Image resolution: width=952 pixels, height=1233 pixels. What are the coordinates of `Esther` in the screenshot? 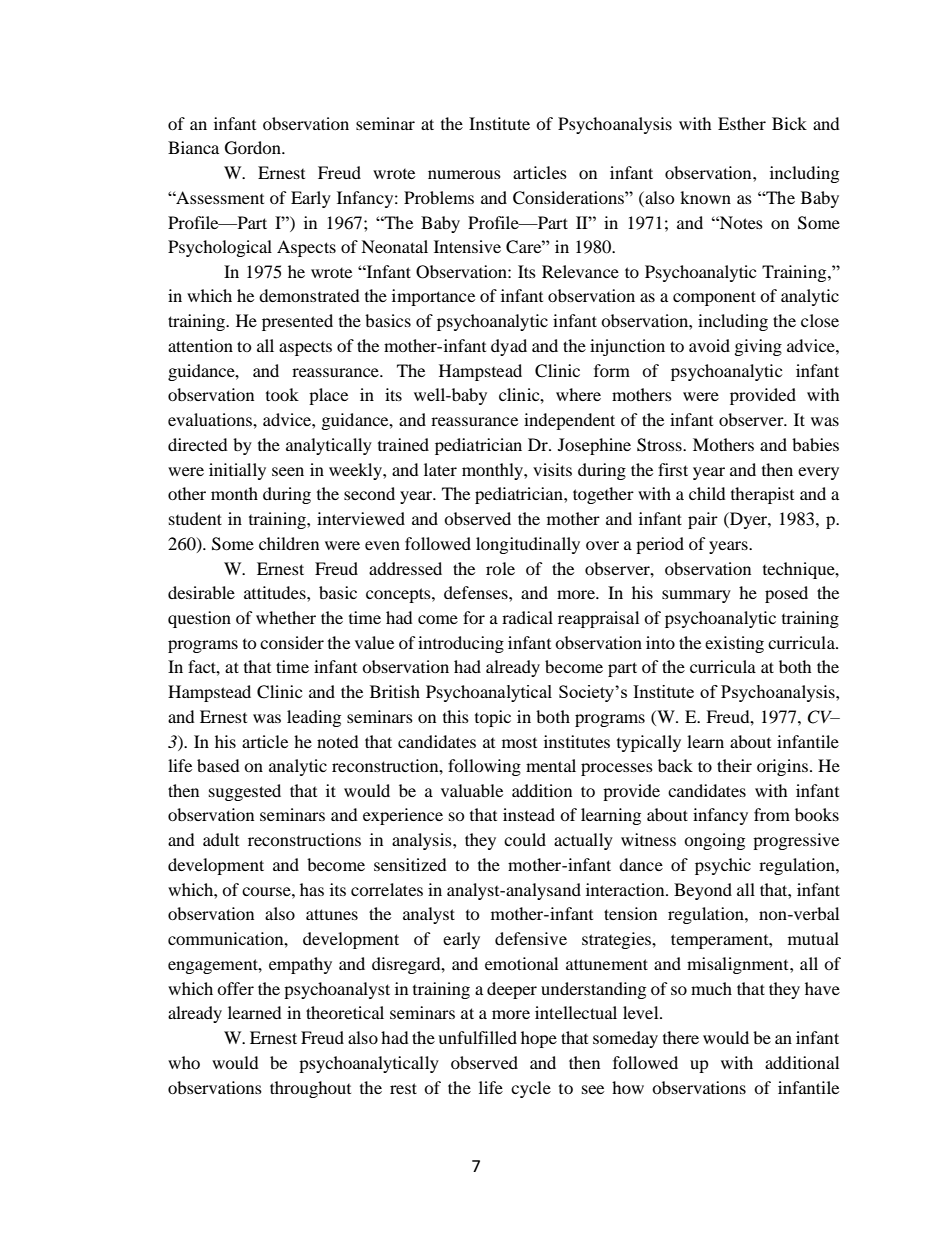 It's located at (742, 123).
